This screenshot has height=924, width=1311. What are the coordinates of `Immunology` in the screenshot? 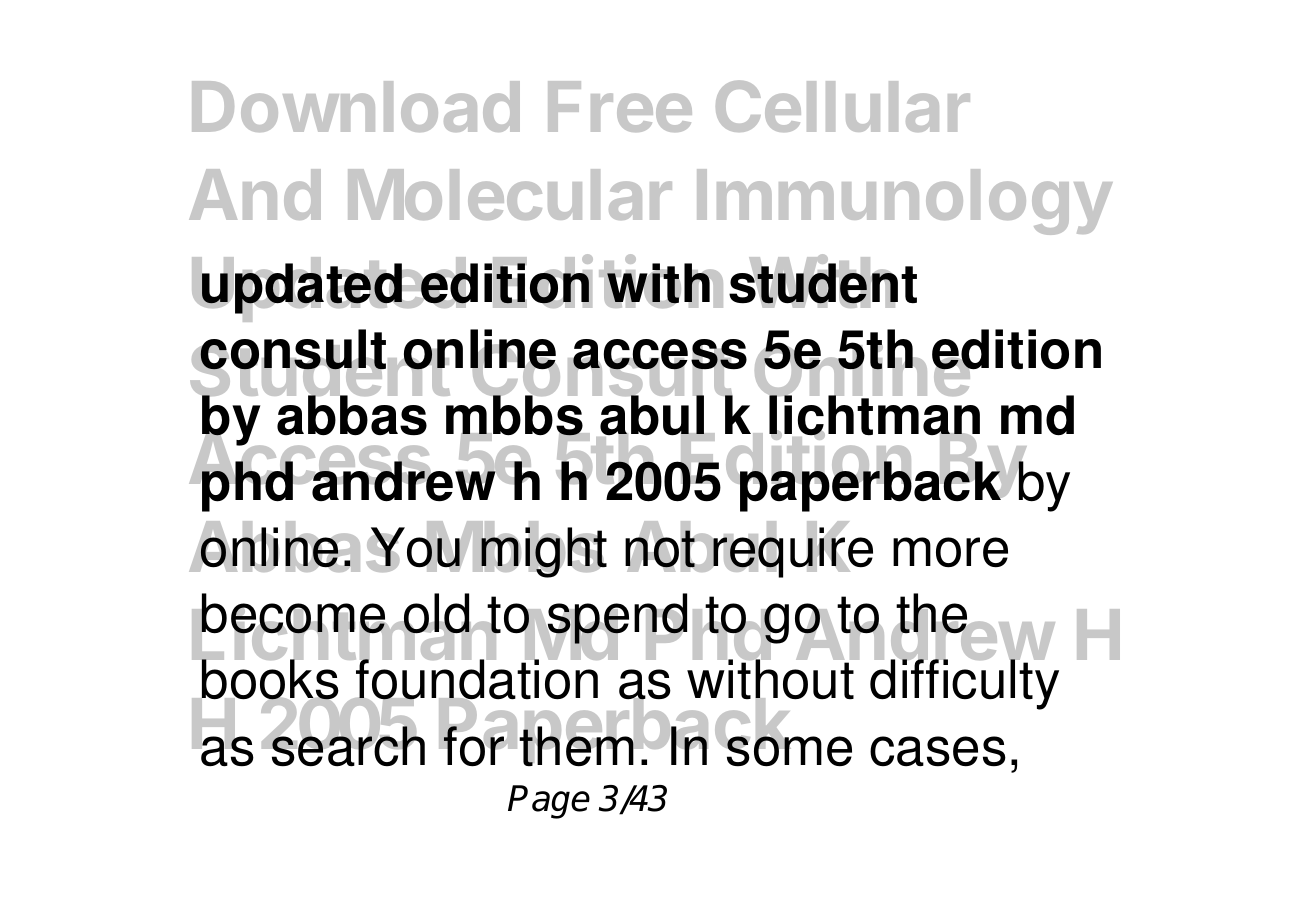 It's located at (905, 202).
